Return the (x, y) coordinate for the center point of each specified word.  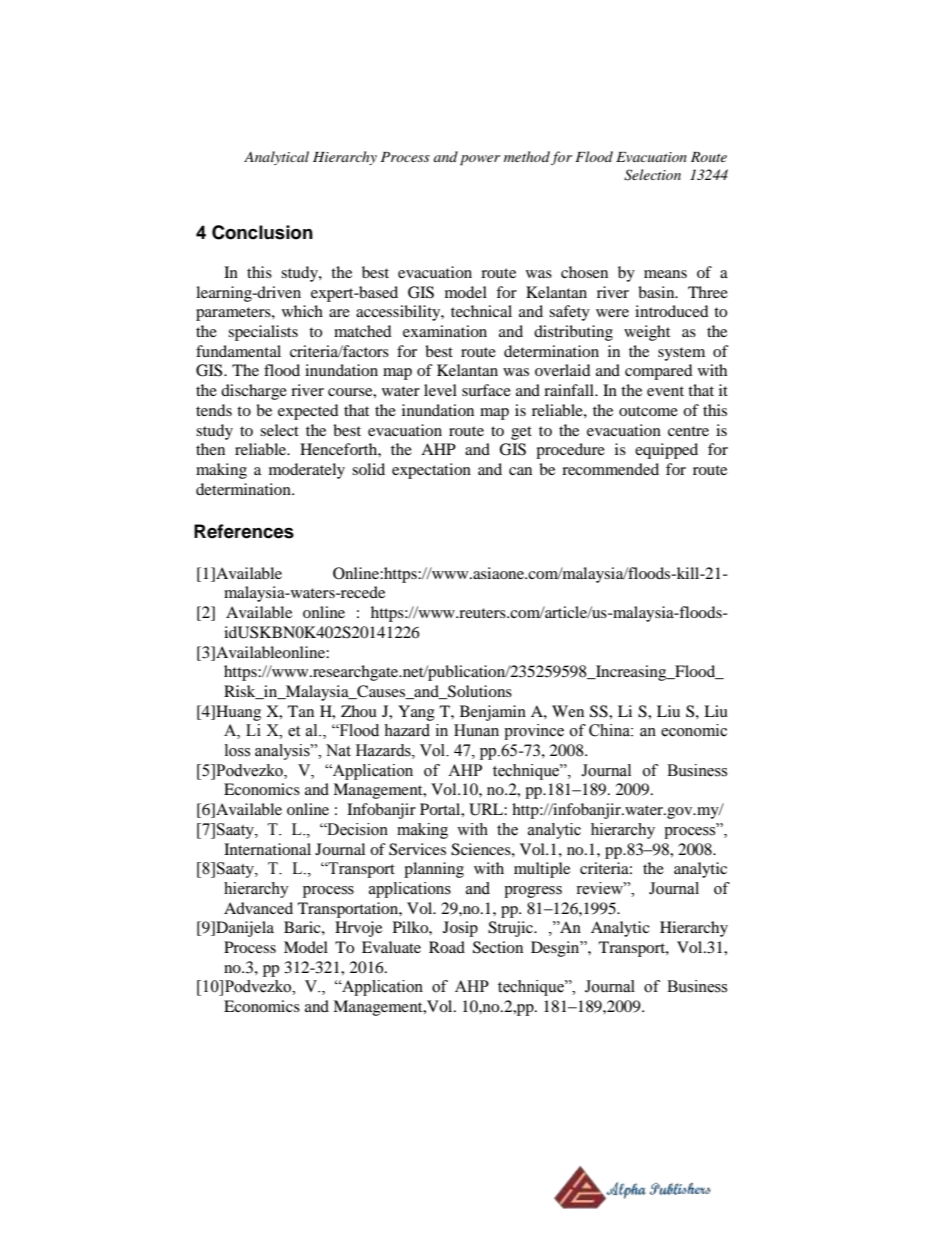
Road (447, 947)
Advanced (258, 908)
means (665, 274)
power (480, 160)
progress (533, 892)
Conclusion (262, 232)
